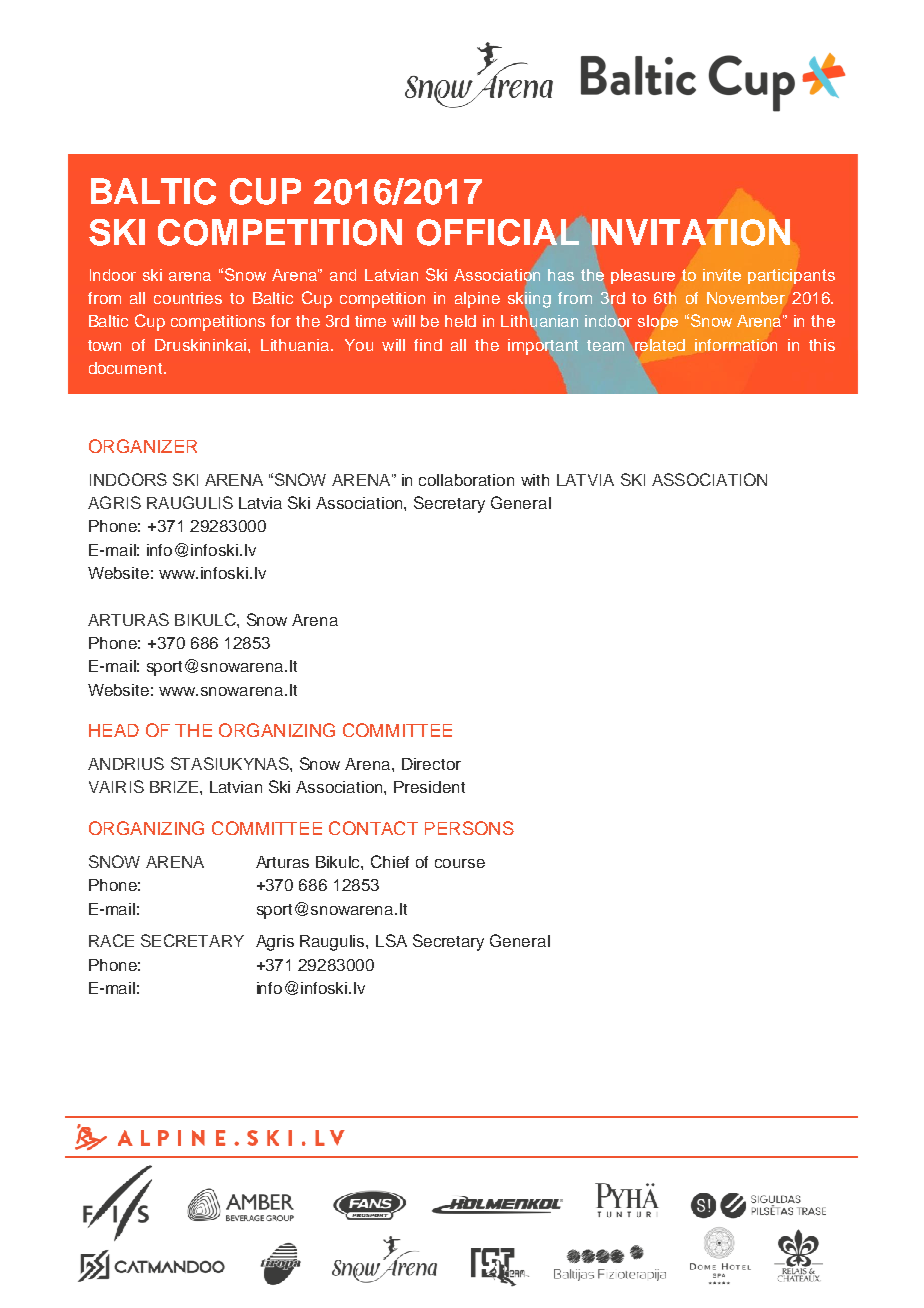  I want to click on OFFICIAL, so click(498, 232).
